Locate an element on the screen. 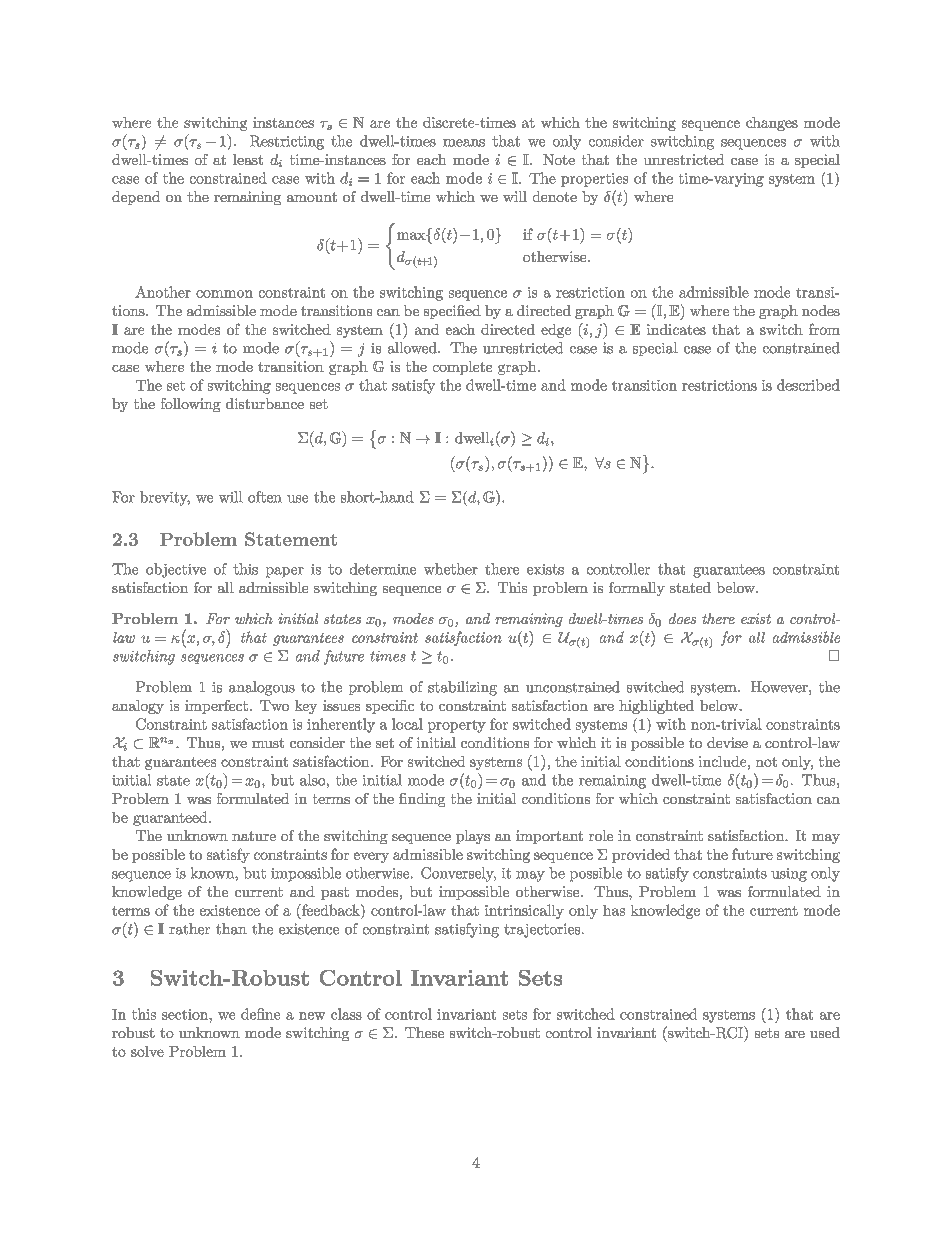  objective is located at coordinates (176, 570).
